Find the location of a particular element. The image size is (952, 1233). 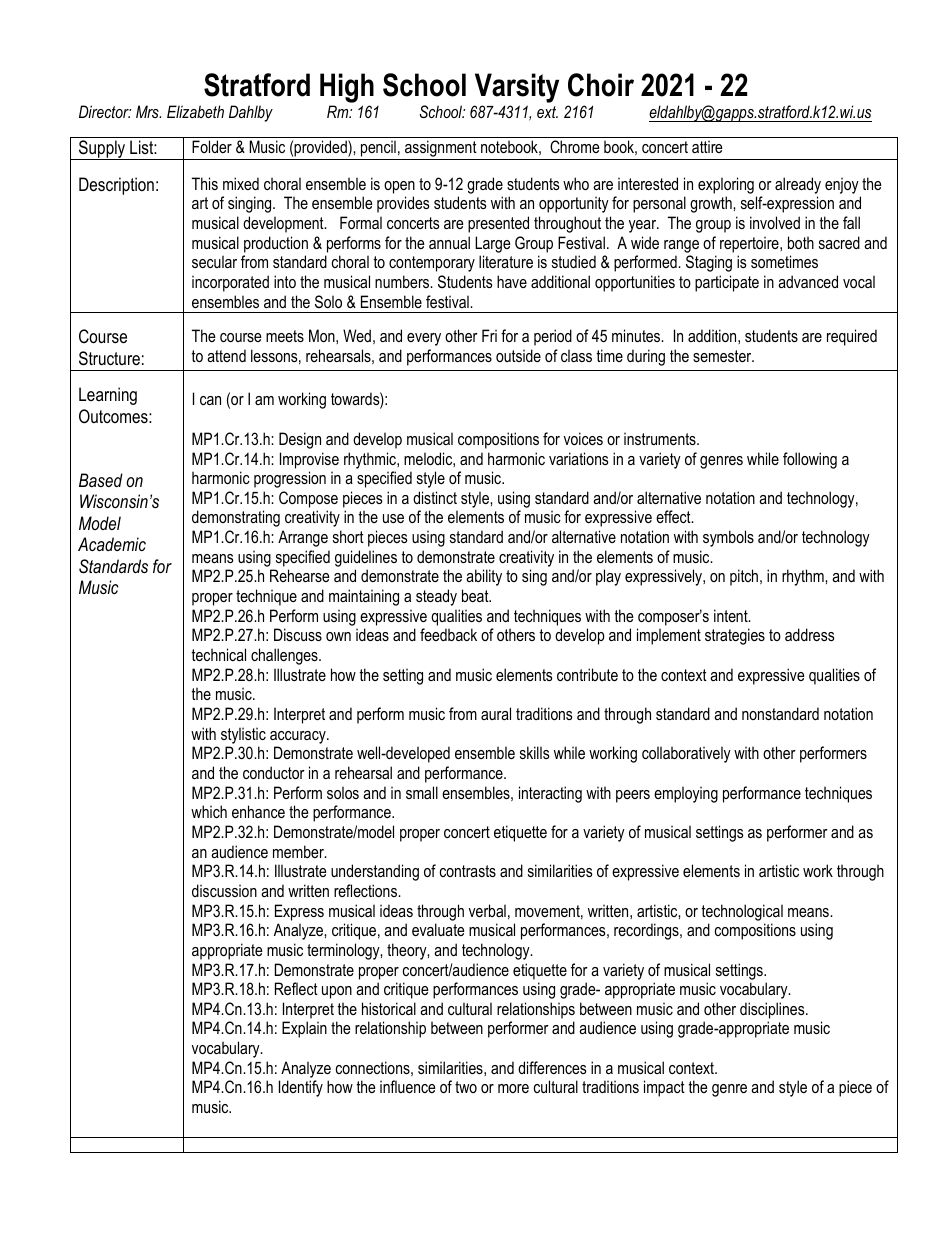

Varsity is located at coordinates (517, 88).
